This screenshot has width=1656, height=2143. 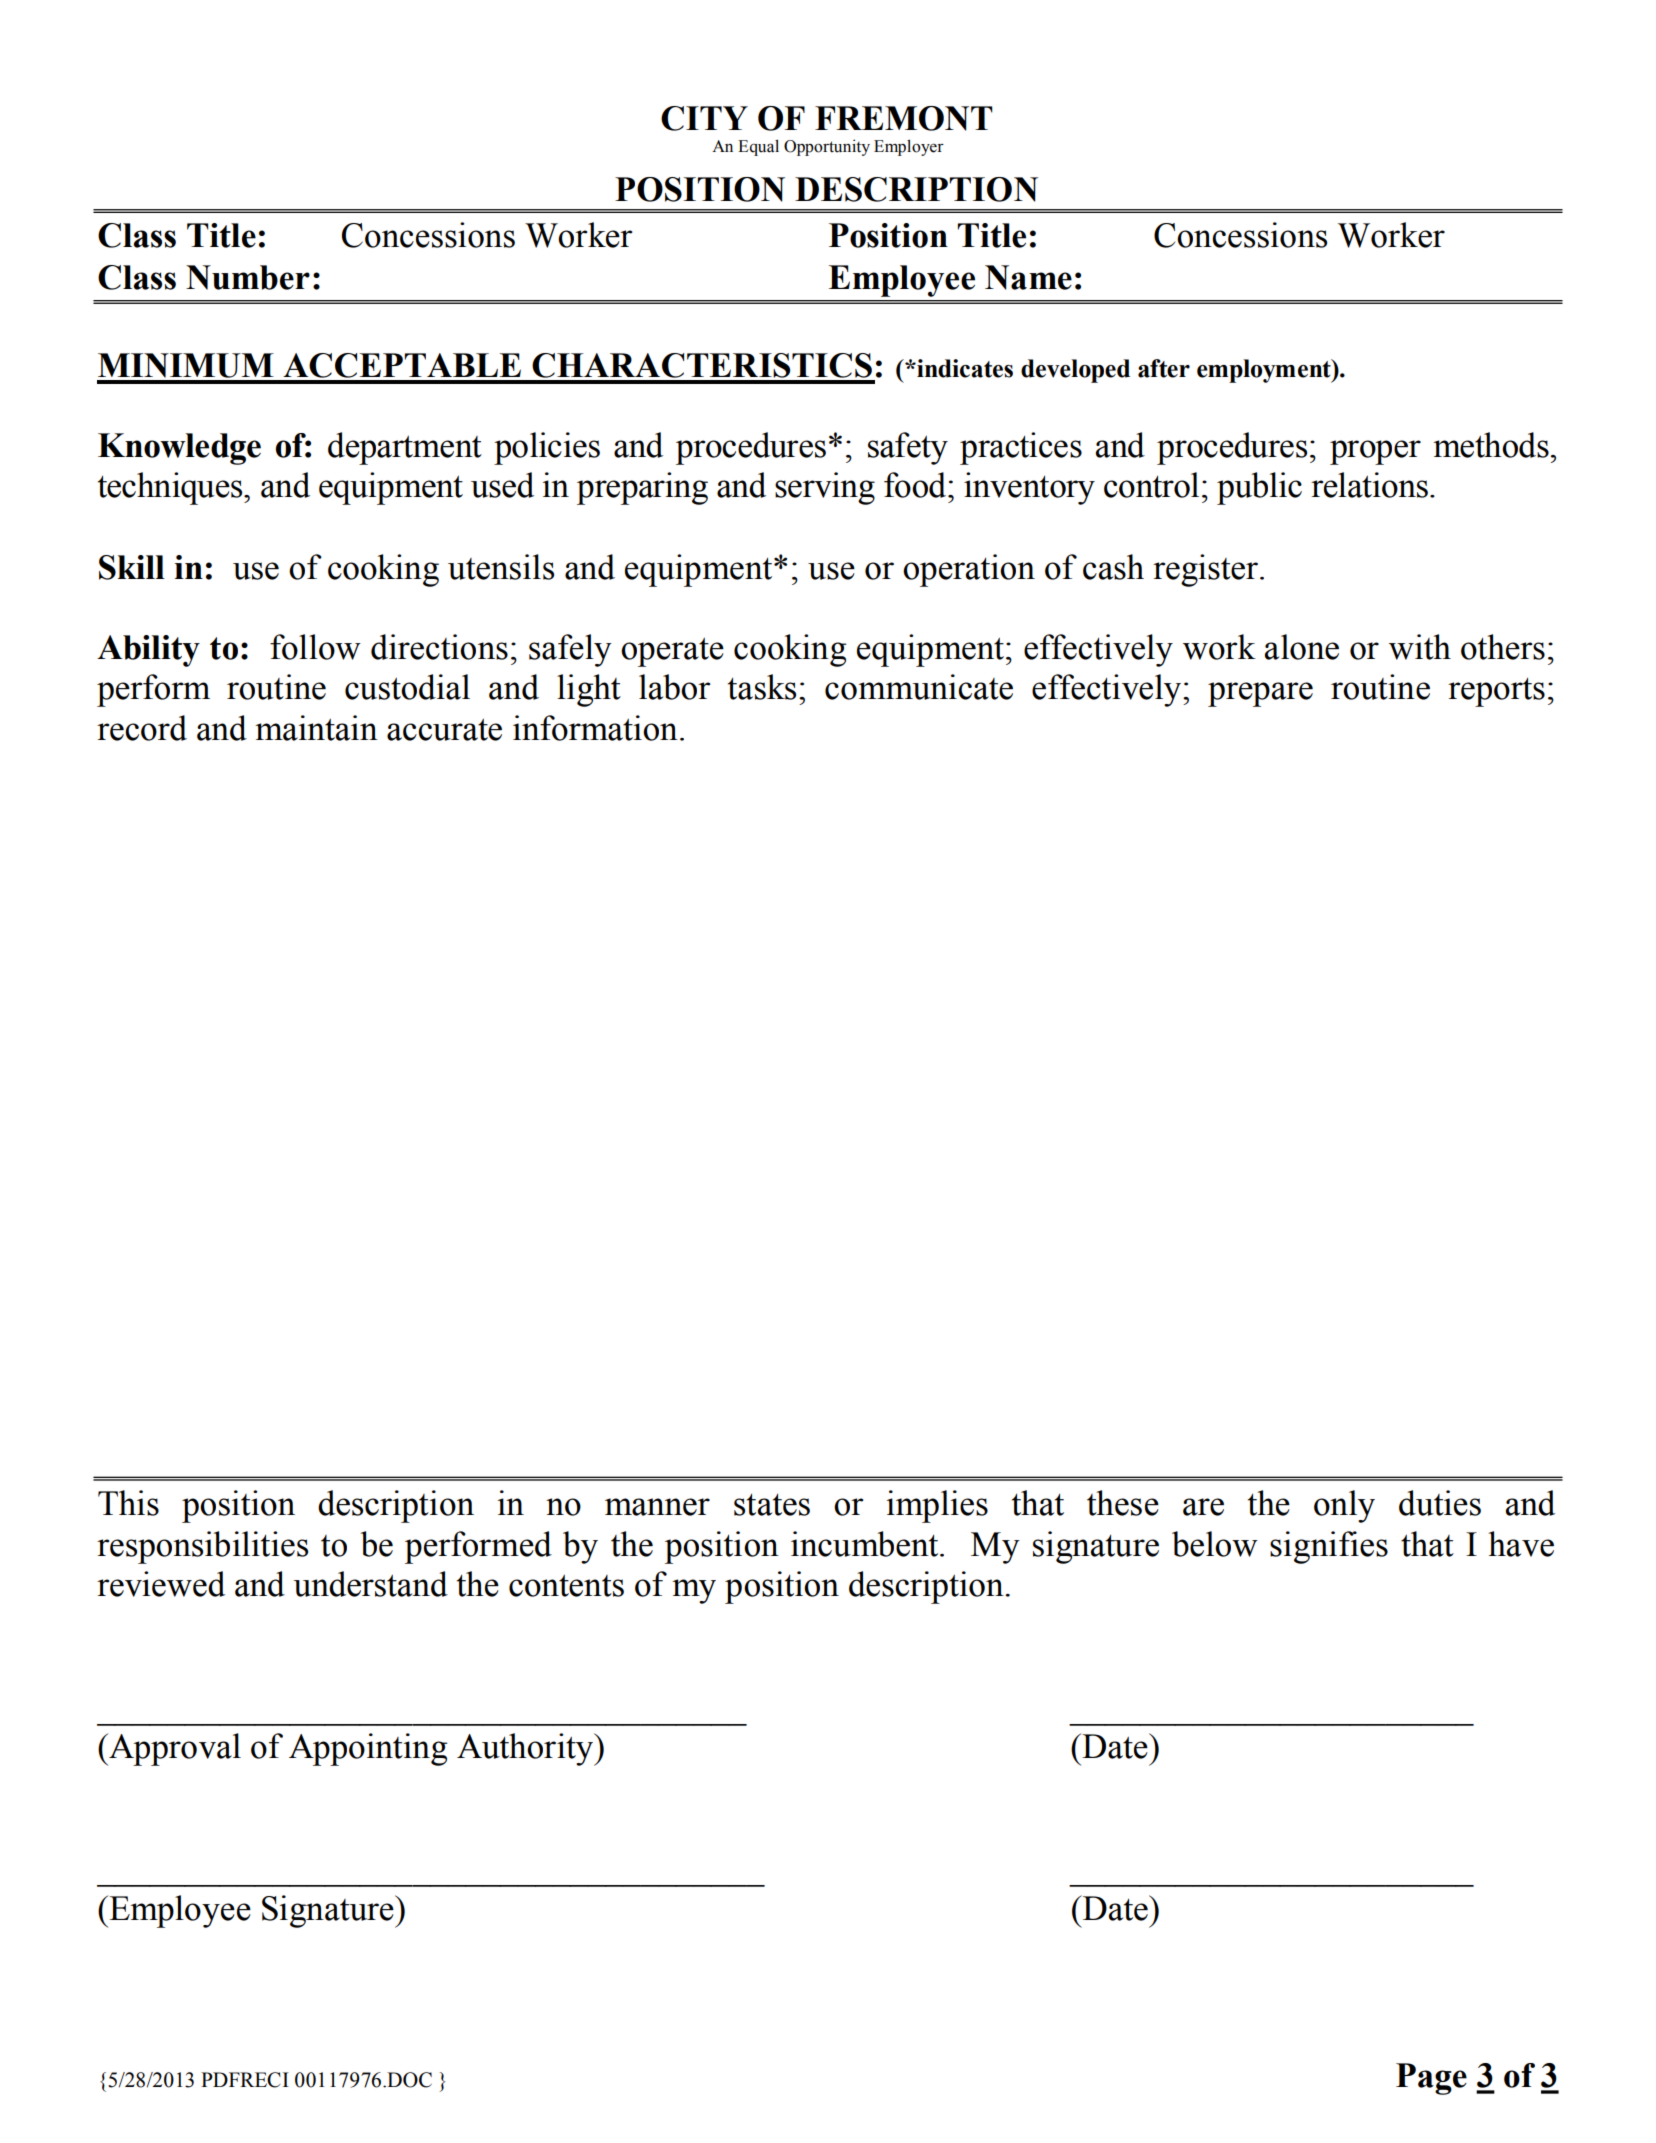 What do you see at coordinates (1431, 2079) in the screenshot?
I see `Page` at bounding box center [1431, 2079].
